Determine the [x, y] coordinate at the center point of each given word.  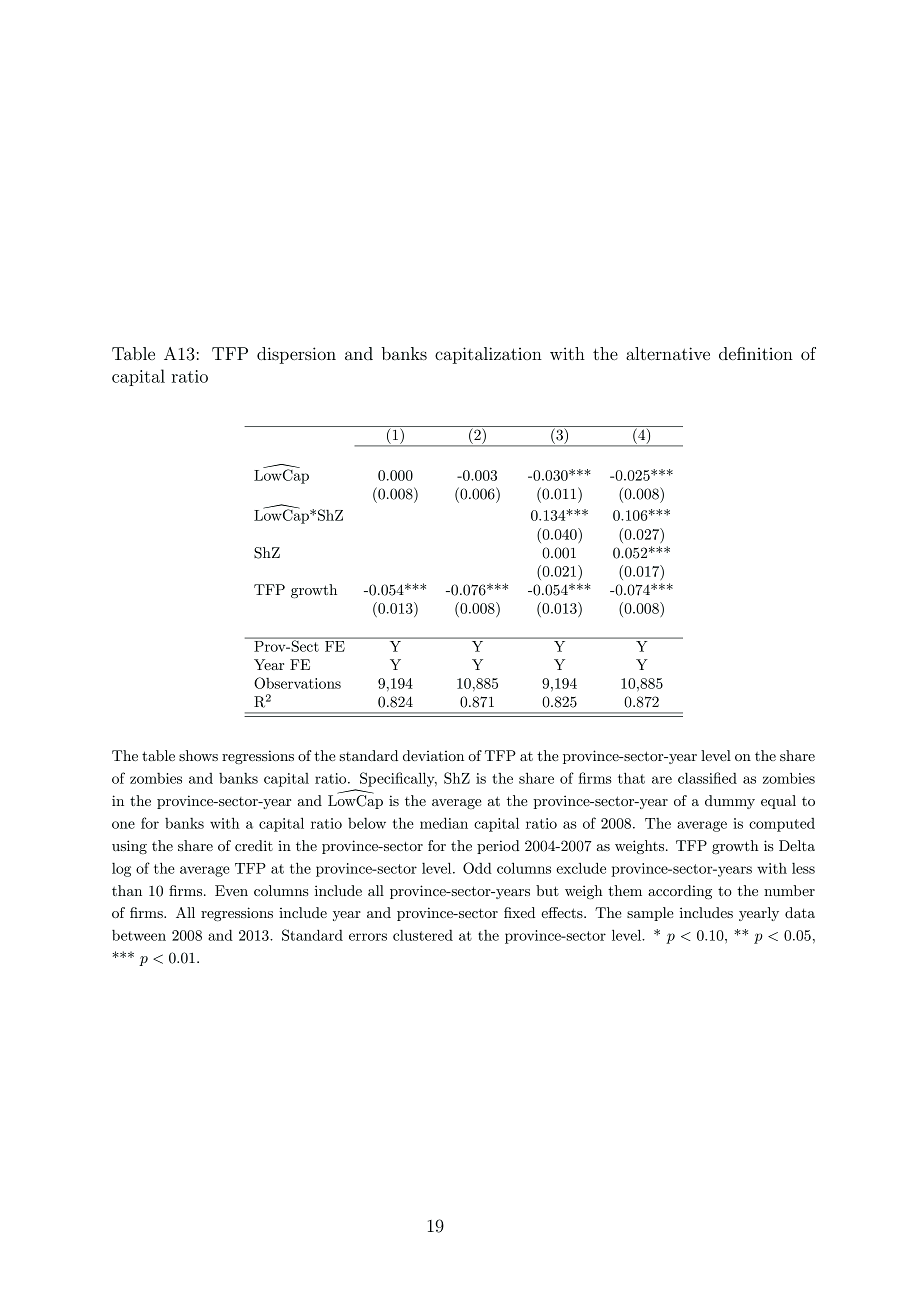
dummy [730, 802]
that [631, 778]
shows [198, 755]
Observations [297, 683]
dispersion [296, 355]
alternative [668, 353]
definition [756, 353]
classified [707, 778]
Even [231, 890]
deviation [433, 755]
